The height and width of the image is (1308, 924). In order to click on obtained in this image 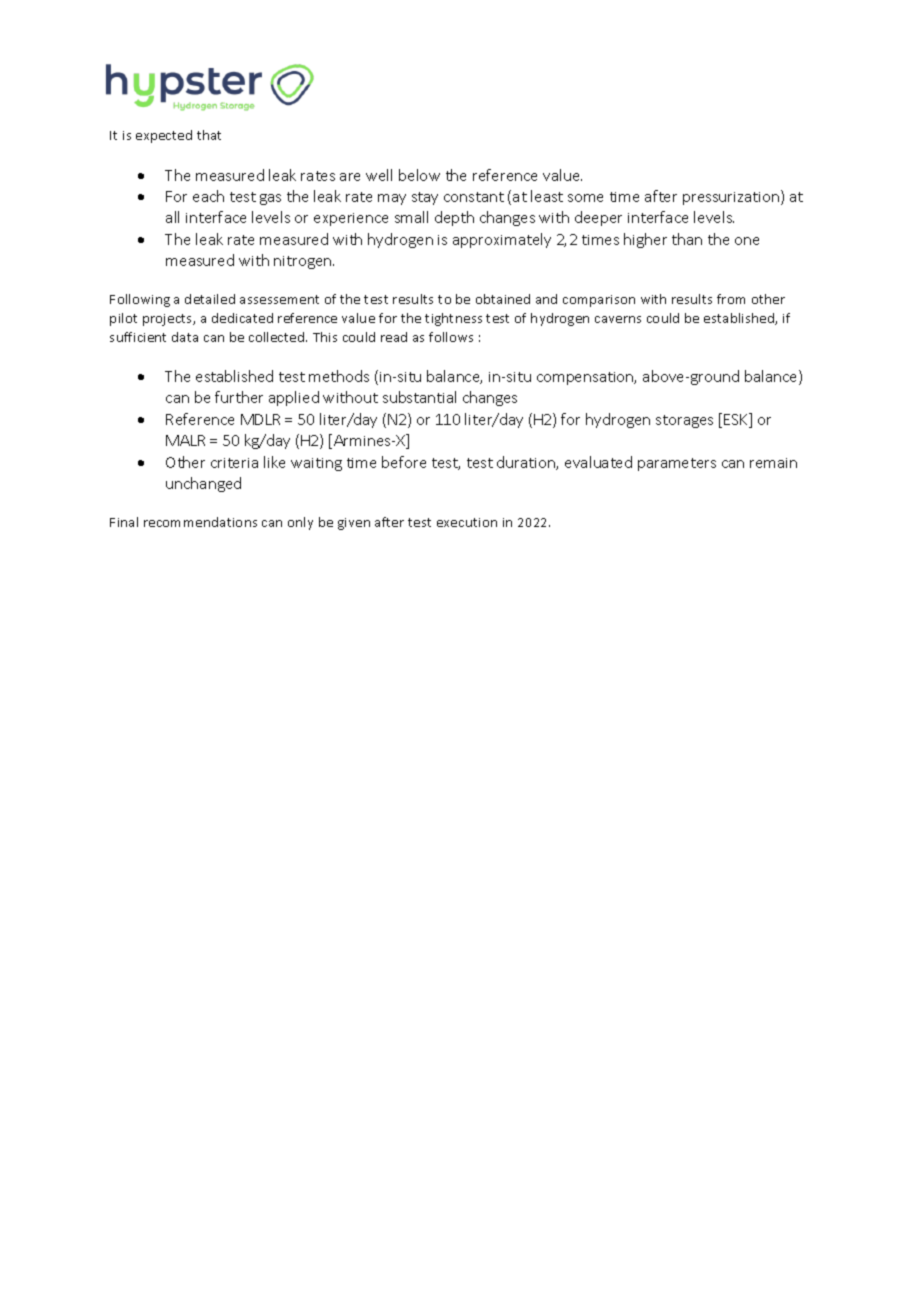, I will do `click(503, 299)`.
